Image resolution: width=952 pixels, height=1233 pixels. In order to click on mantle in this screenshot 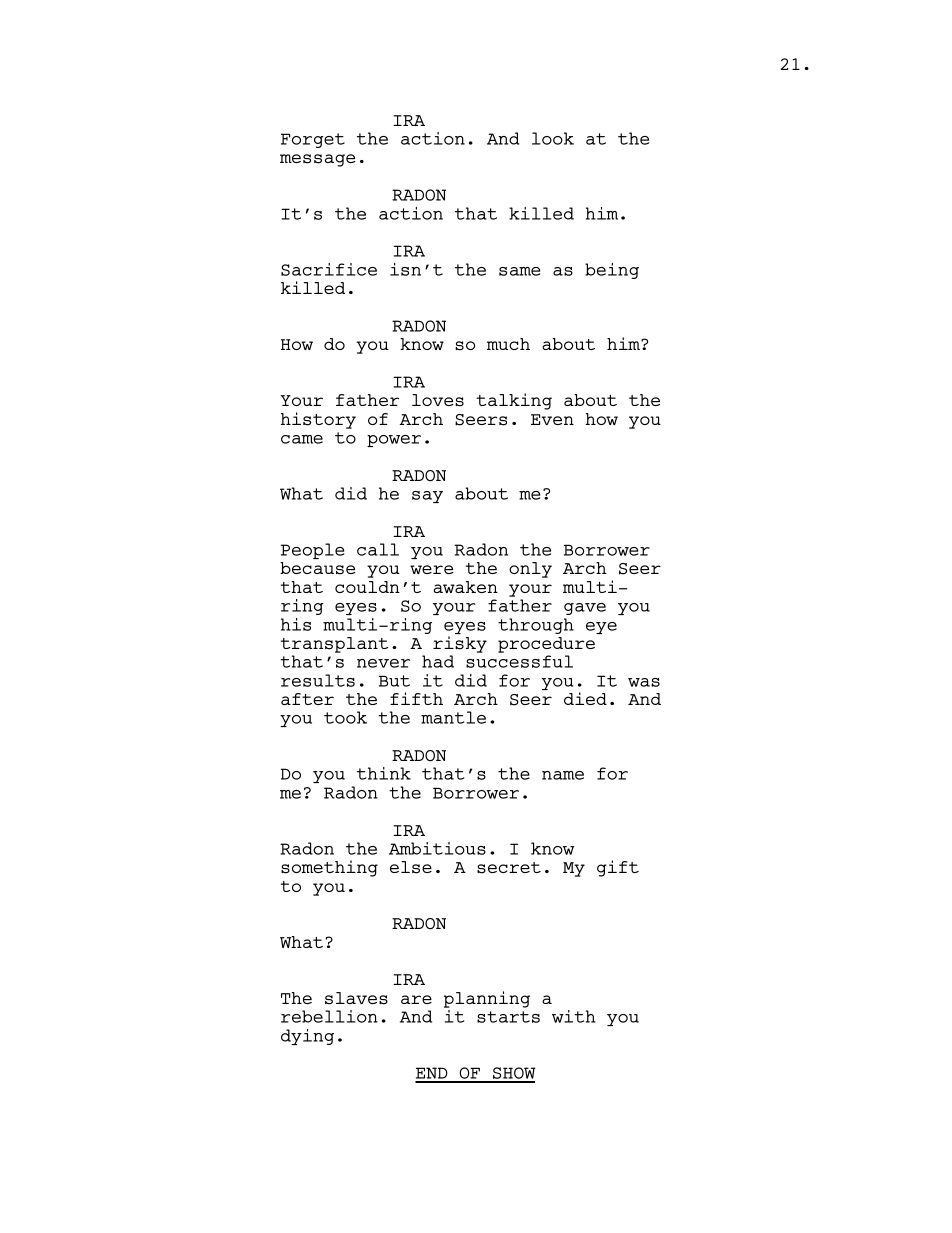, I will do `click(453, 717)`.
